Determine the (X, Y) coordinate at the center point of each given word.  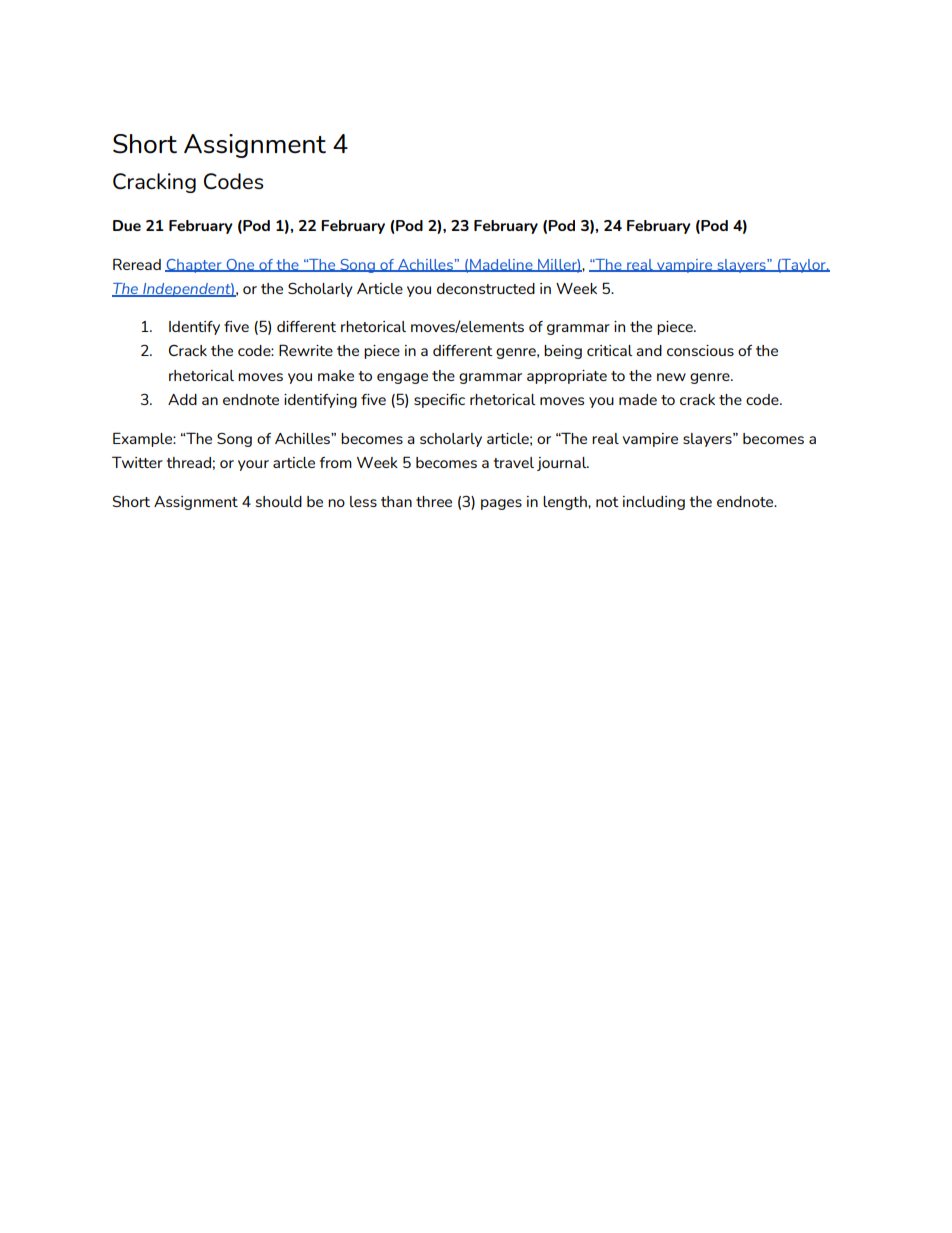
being (563, 352)
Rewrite (306, 350)
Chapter (194, 266)
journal (563, 464)
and (649, 350)
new (671, 377)
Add (182, 399)
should (279, 501)
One (240, 265)
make (336, 375)
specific (439, 401)
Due (127, 225)
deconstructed (486, 288)
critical (610, 350)
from (336, 462)
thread (188, 462)
